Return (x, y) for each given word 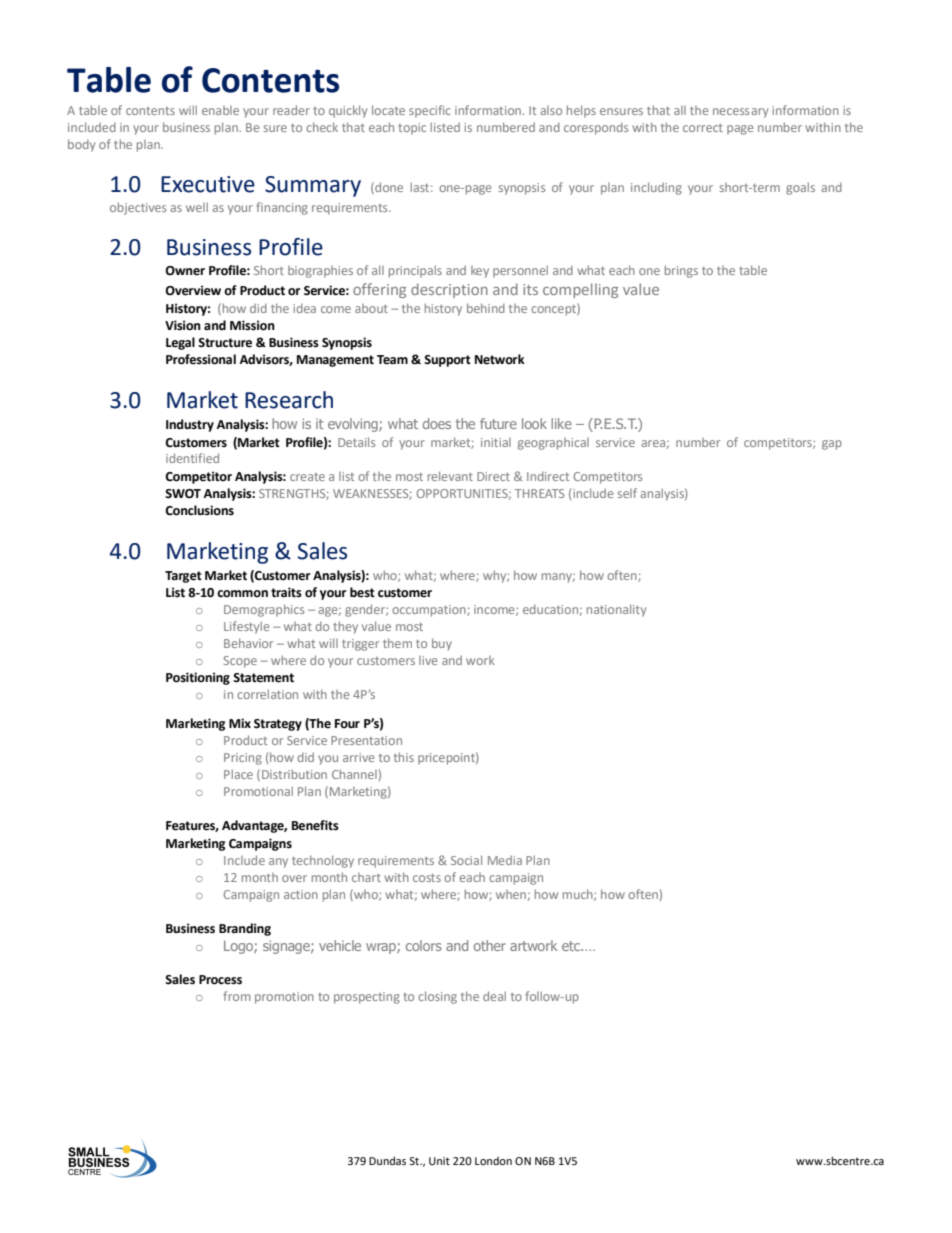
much (579, 895)
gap (832, 445)
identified (192, 458)
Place (238, 774)
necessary (740, 113)
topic (412, 129)
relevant (450, 476)
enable (220, 110)
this (404, 757)
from (236, 996)
